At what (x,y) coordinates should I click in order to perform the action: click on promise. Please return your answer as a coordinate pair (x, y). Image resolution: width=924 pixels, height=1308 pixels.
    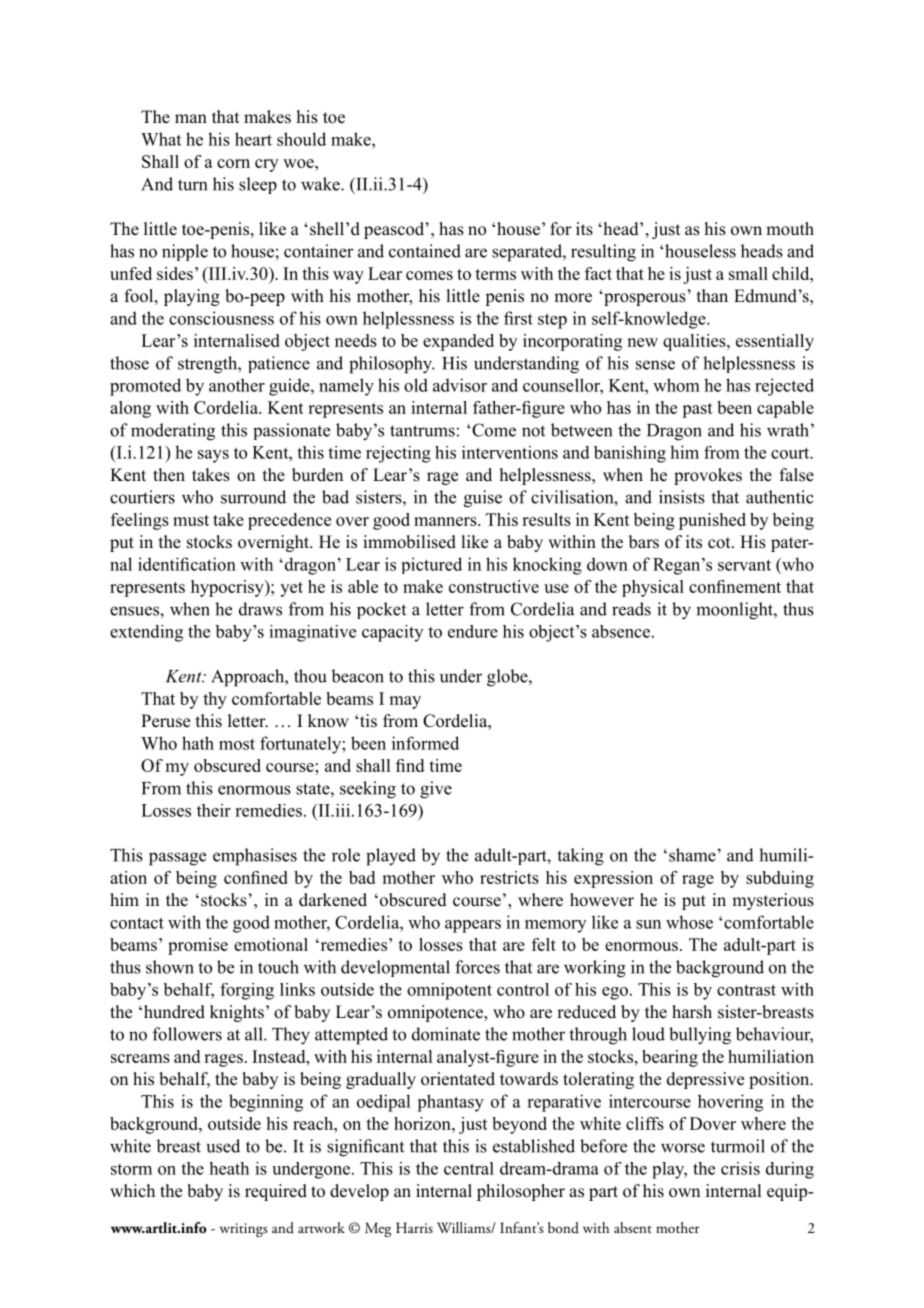
    Looking at the image, I should click on (198, 946).
